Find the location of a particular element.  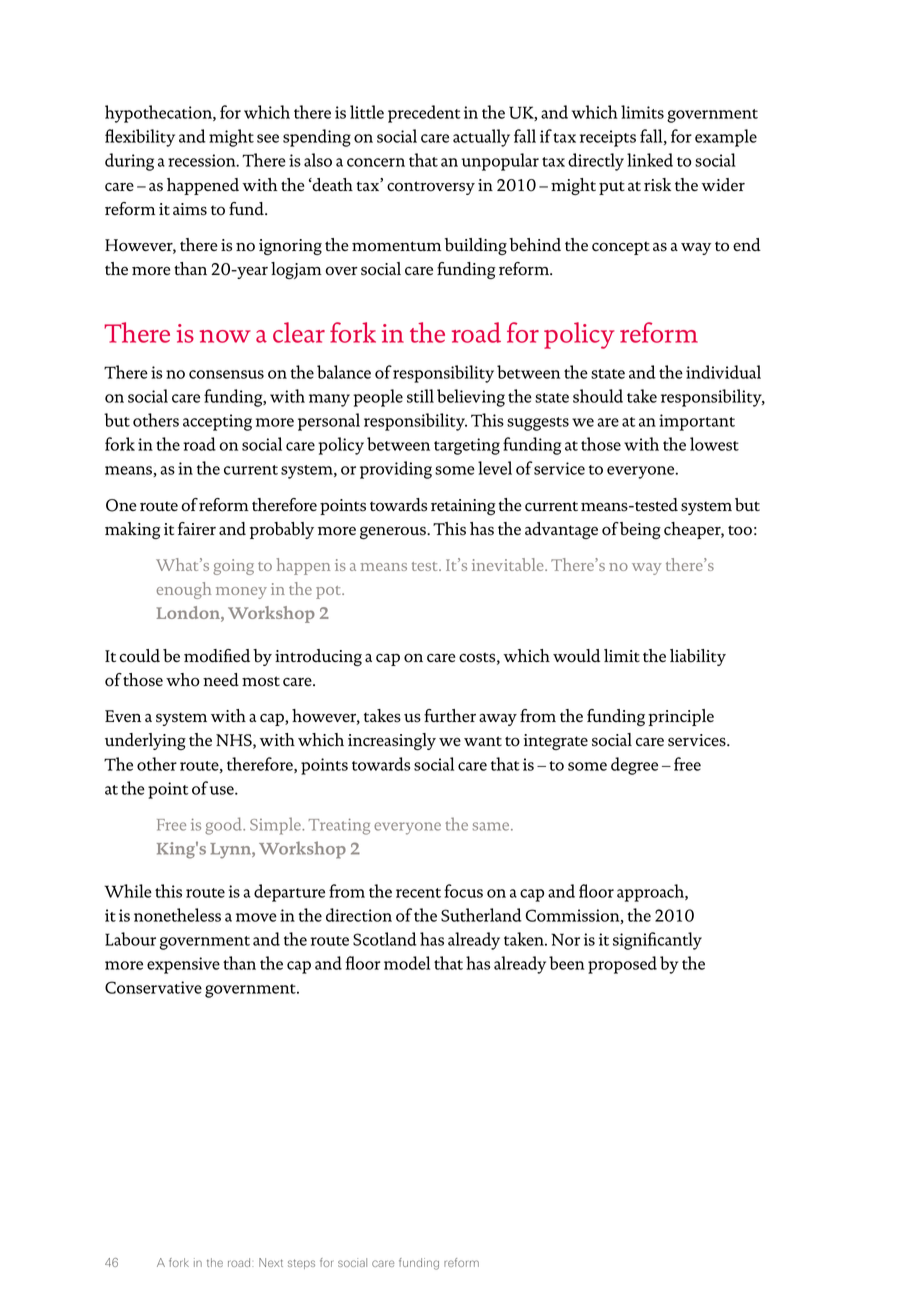

Next is located at coordinates (271, 1262).
